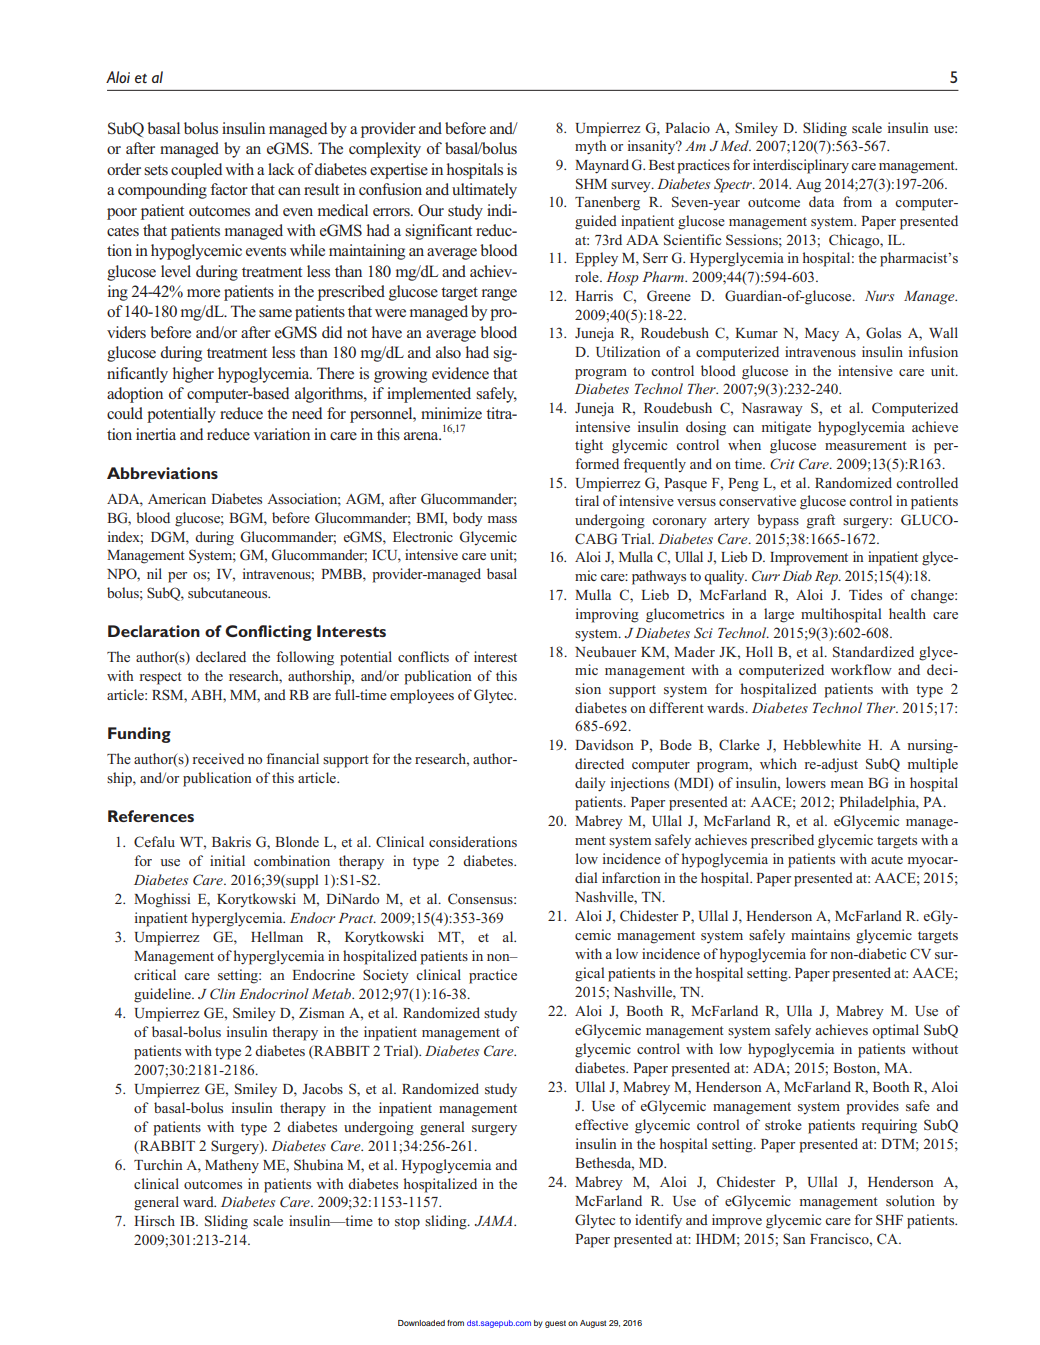 The width and height of the page is (1040, 1345). Describe the element at coordinates (658, 1221) in the page. I see `identify` at that location.
